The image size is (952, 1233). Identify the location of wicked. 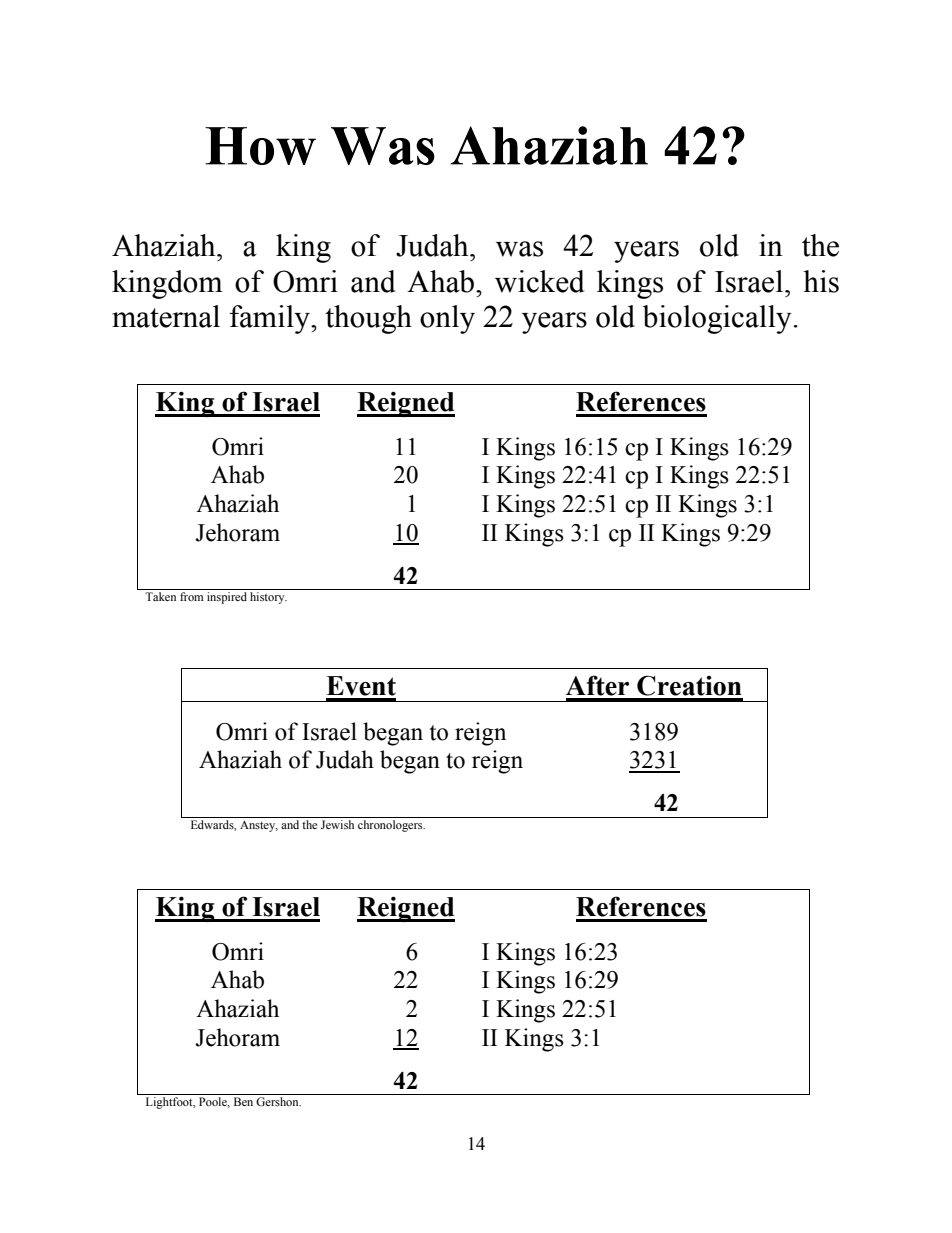
(540, 281).
